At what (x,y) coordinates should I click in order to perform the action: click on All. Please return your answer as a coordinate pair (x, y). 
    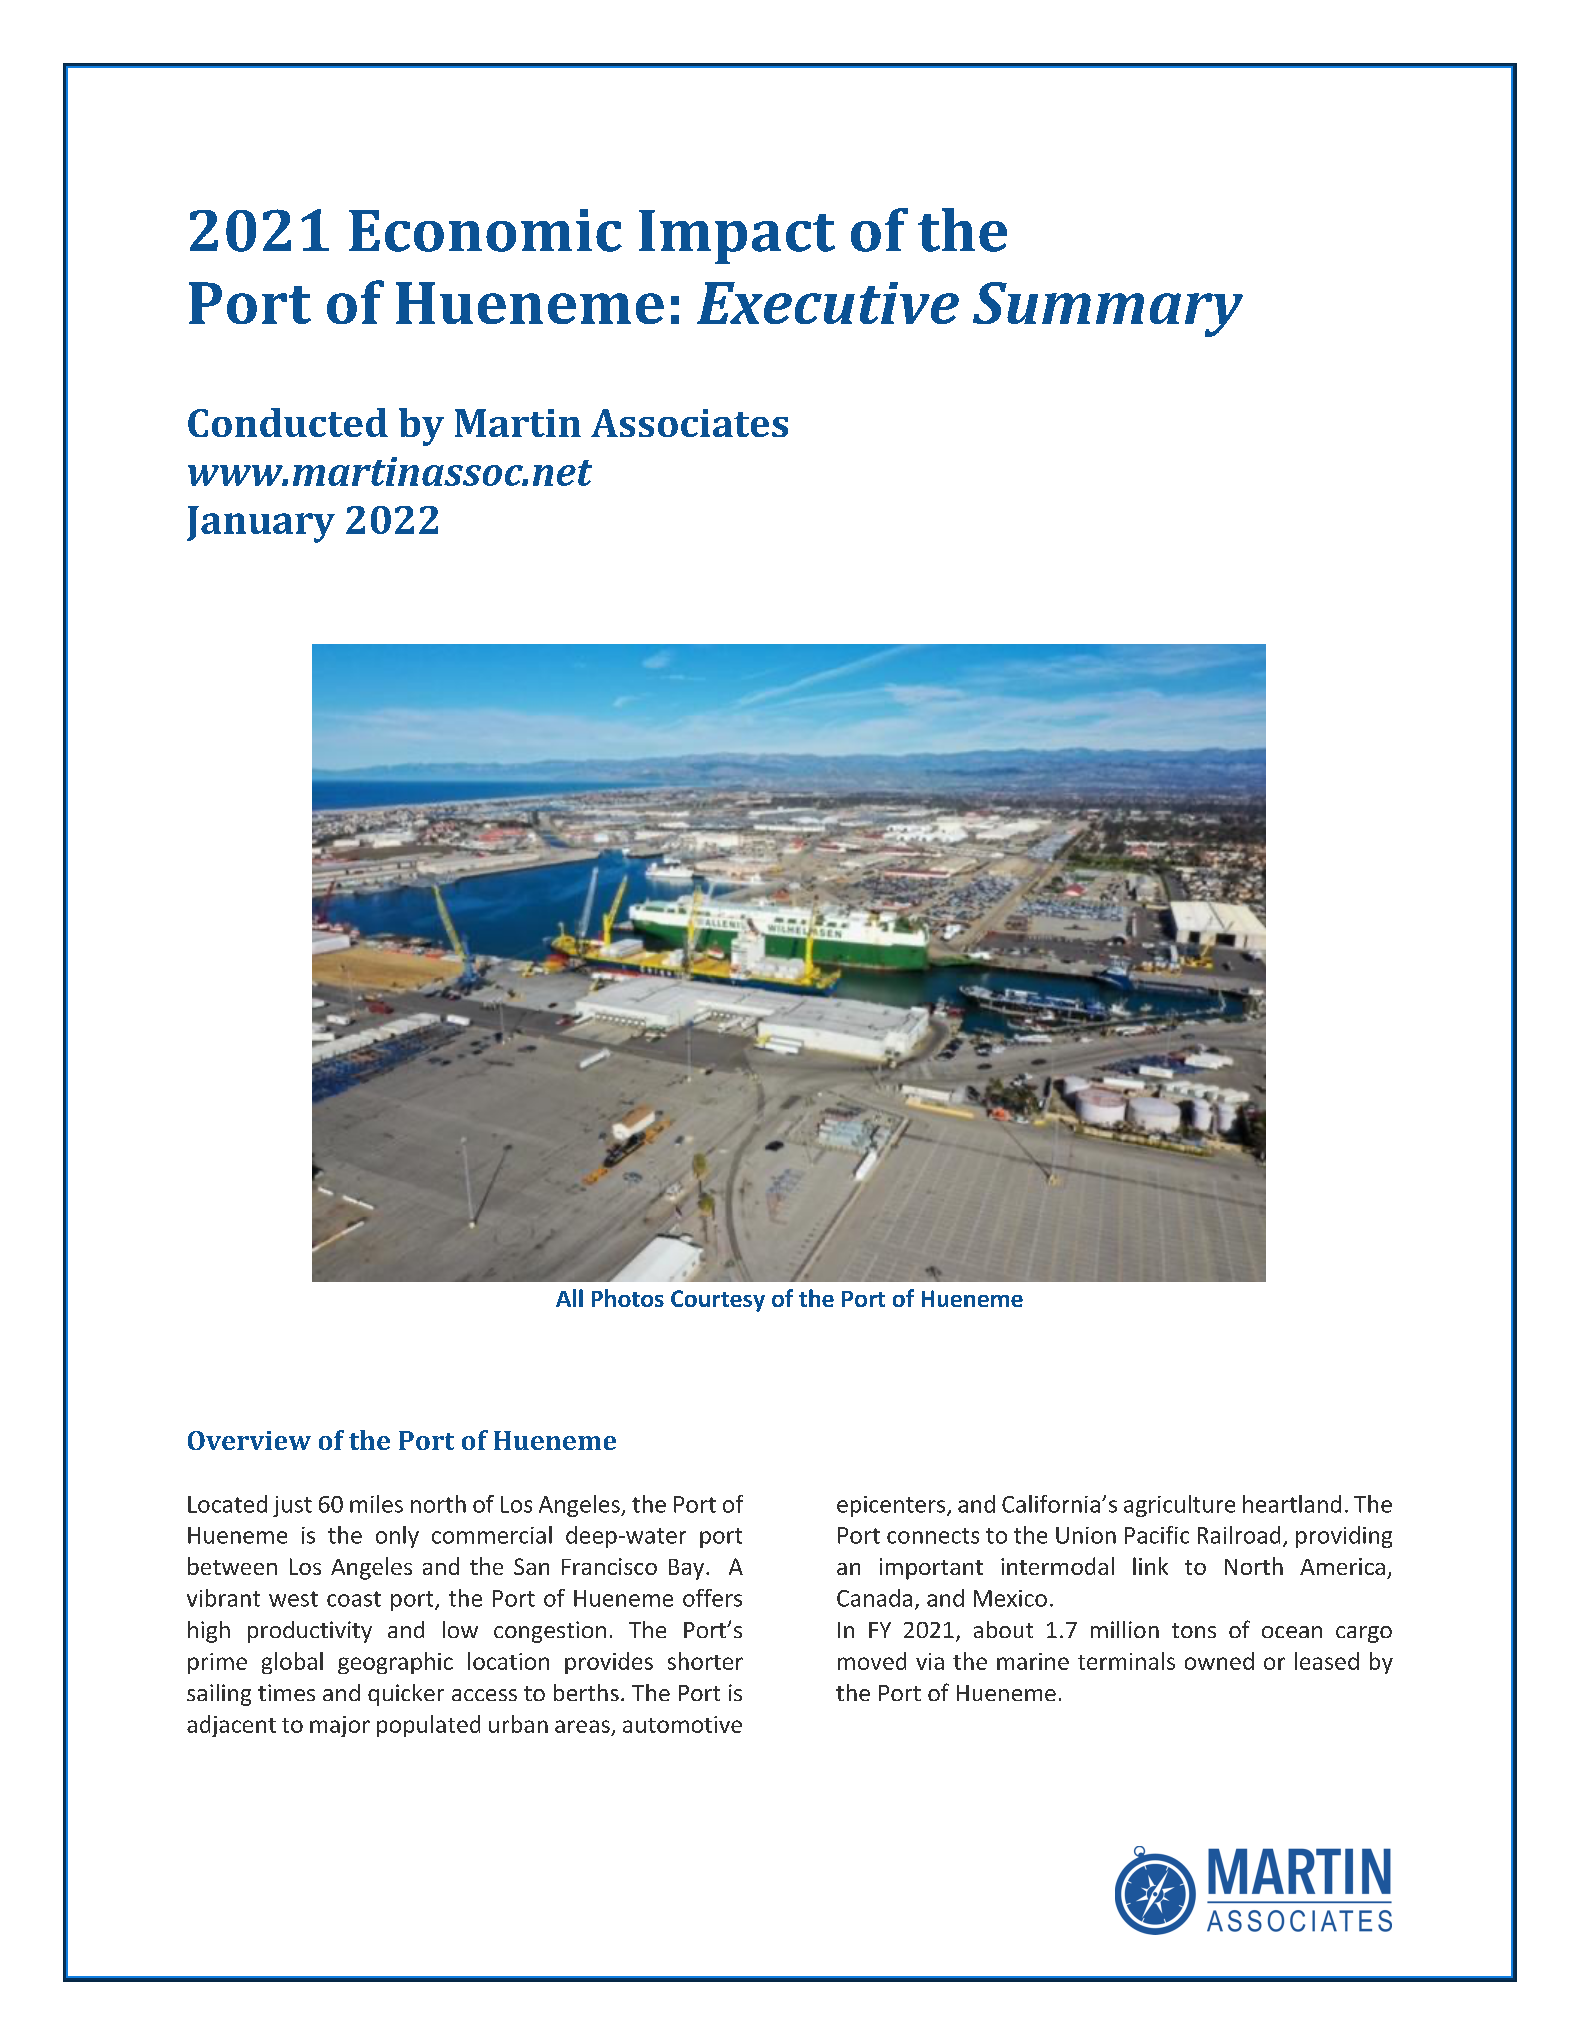
    Looking at the image, I should click on (569, 1298).
